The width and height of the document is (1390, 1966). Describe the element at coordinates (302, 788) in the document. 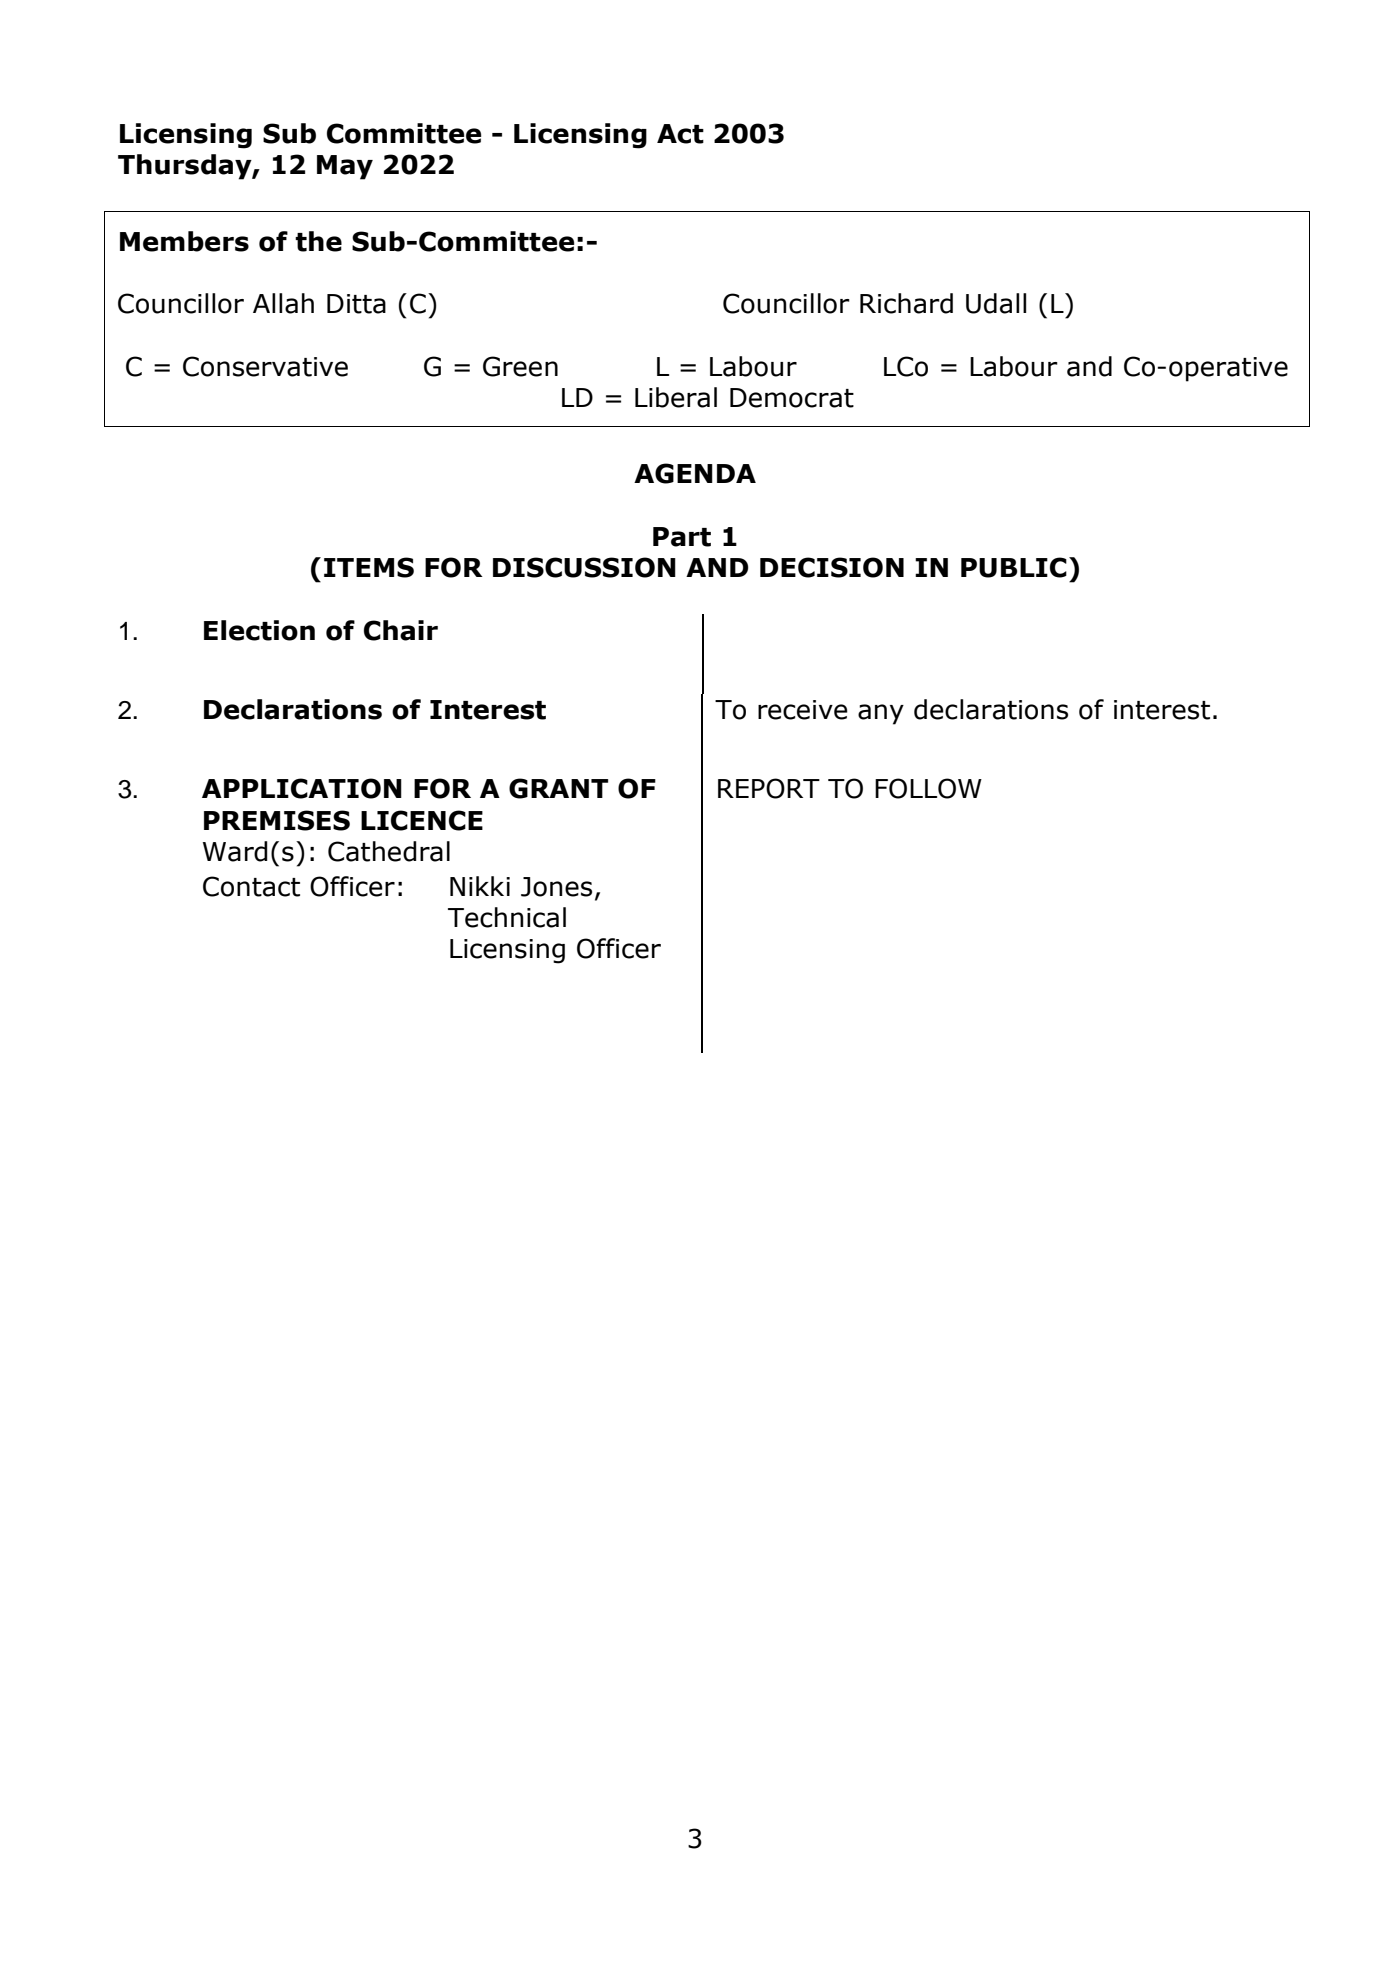

I see `APPLICATION` at that location.
